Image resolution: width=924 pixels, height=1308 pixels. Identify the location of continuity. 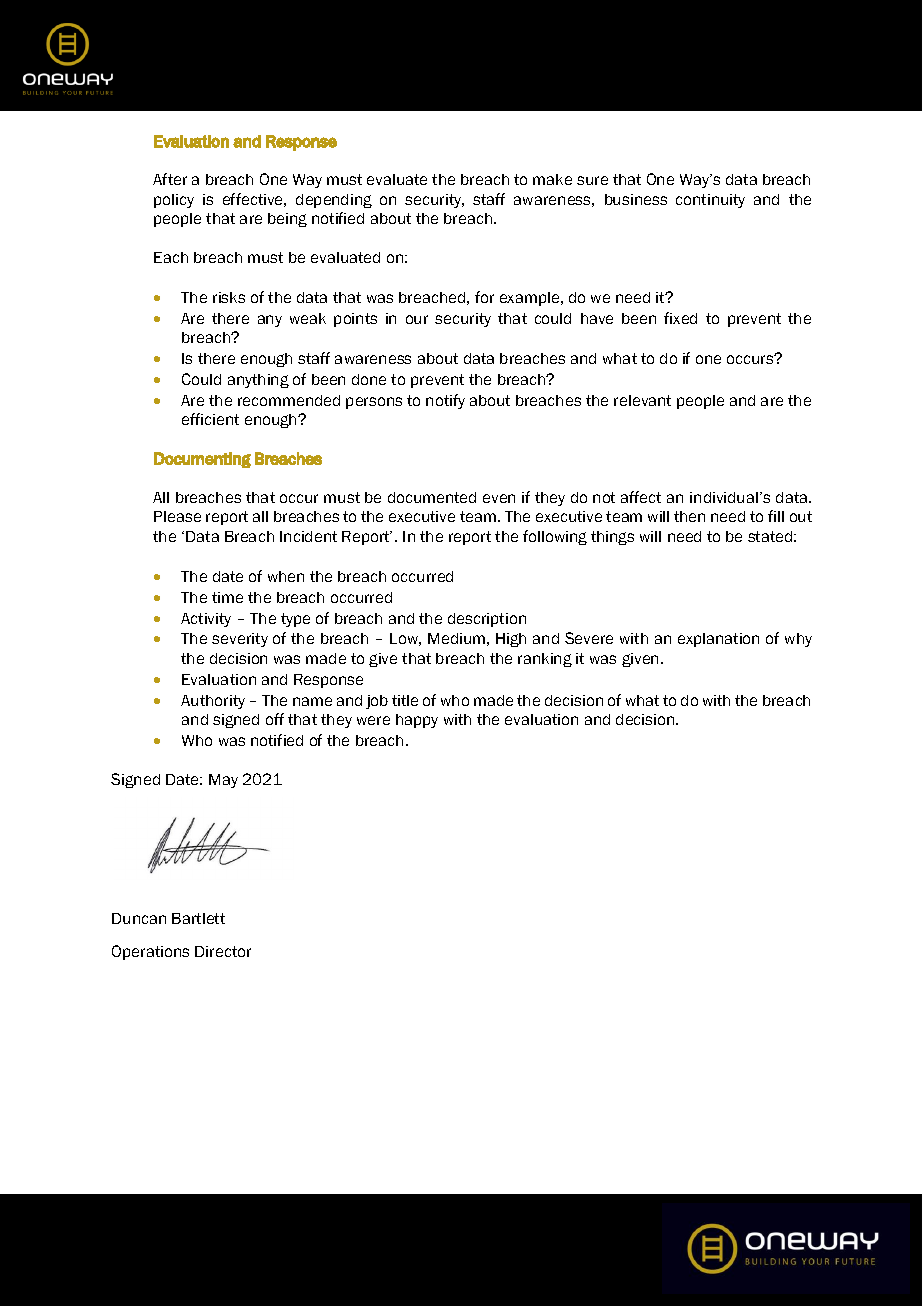
(710, 201).
